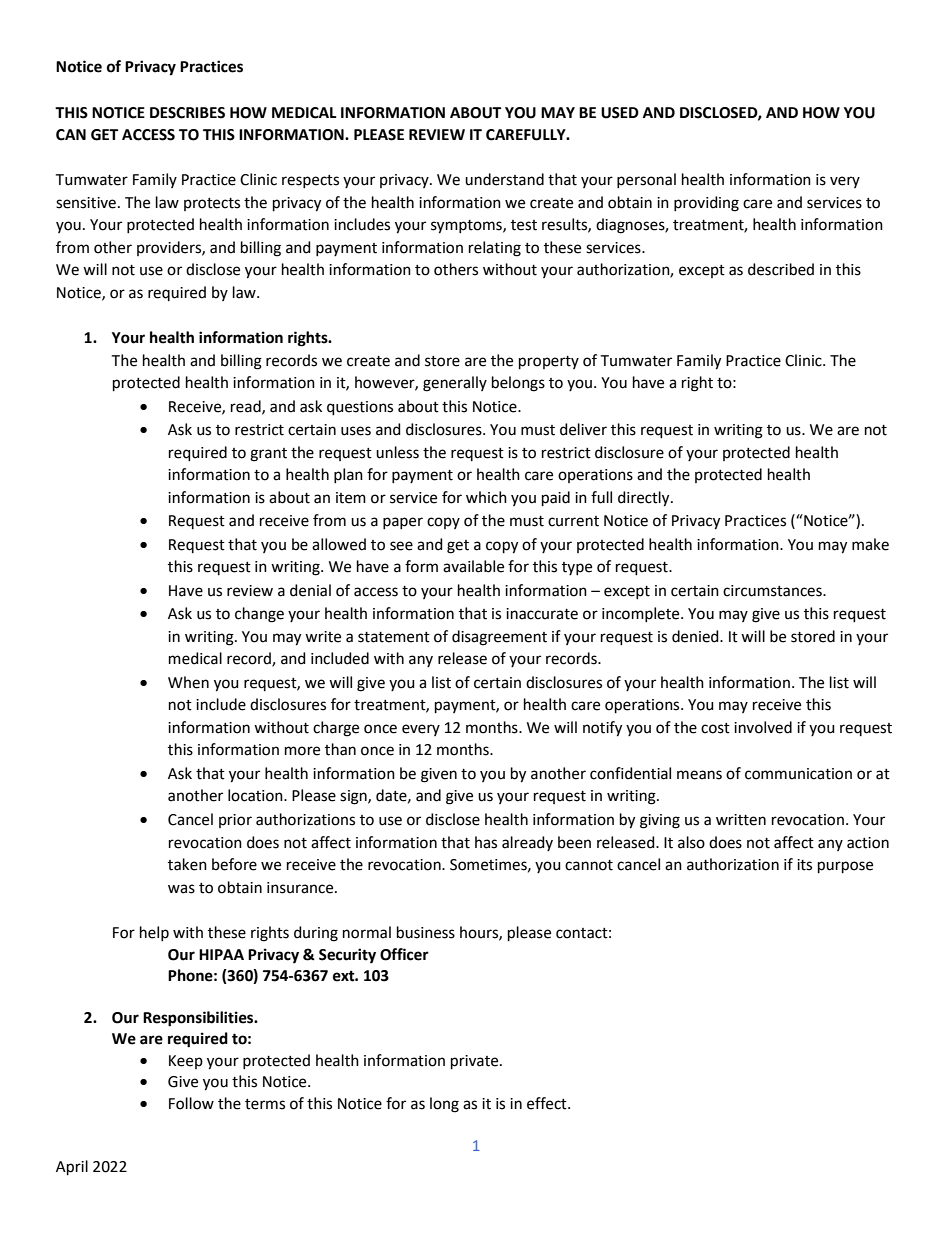  I want to click on providing, so click(706, 204).
